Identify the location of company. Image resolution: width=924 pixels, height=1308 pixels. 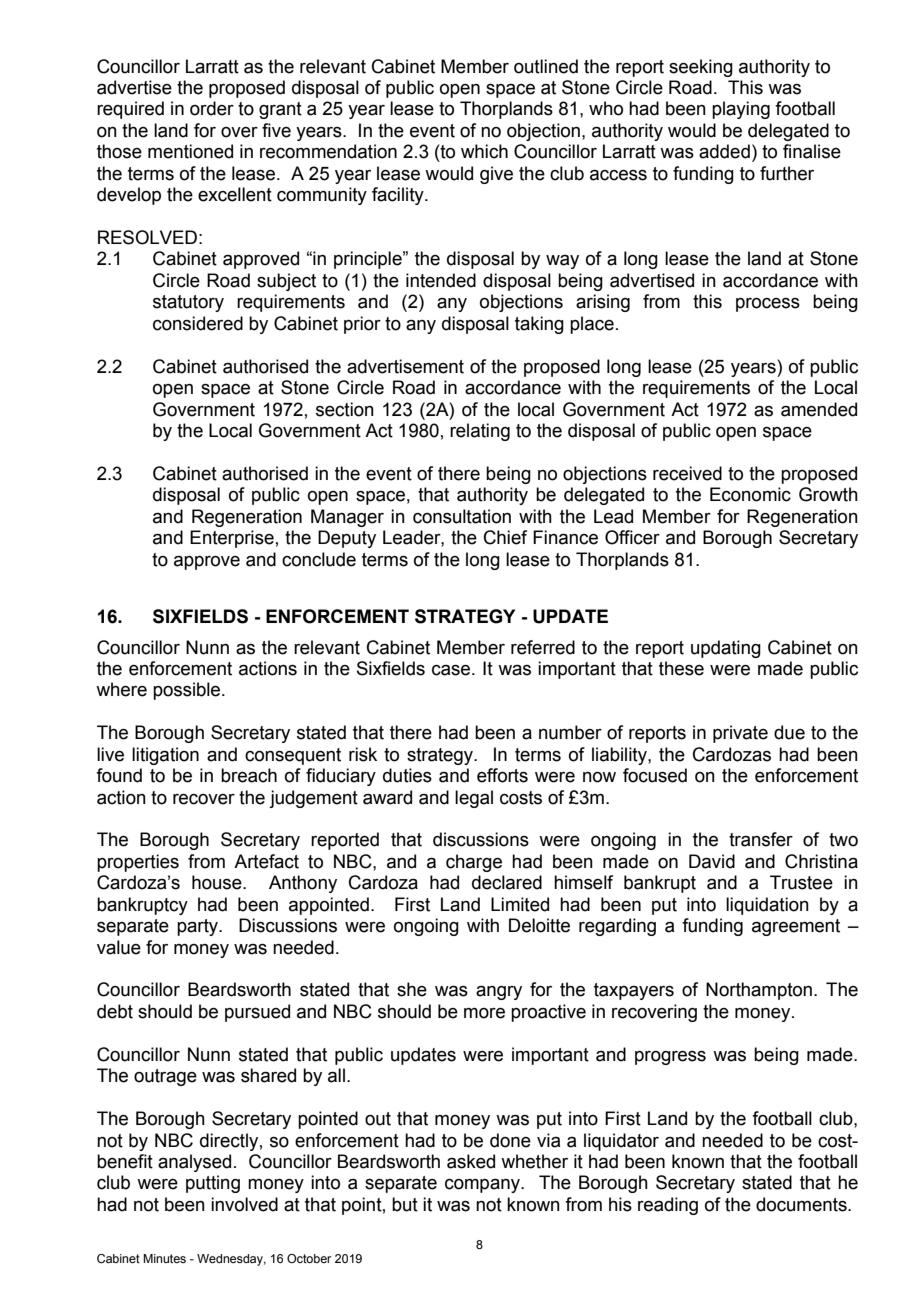
(483, 1186).
